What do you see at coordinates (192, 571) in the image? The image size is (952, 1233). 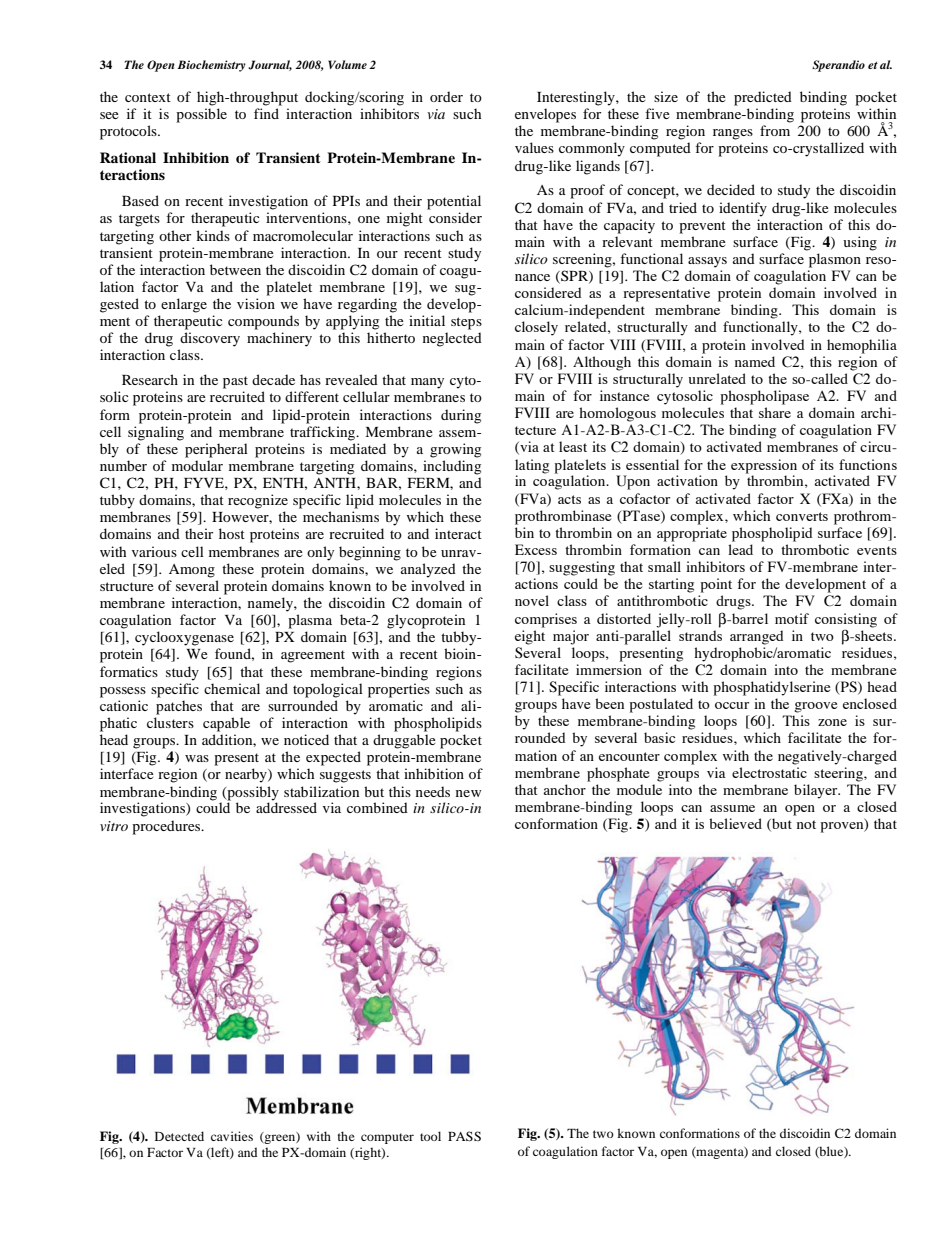 I see `Among` at bounding box center [192, 571].
